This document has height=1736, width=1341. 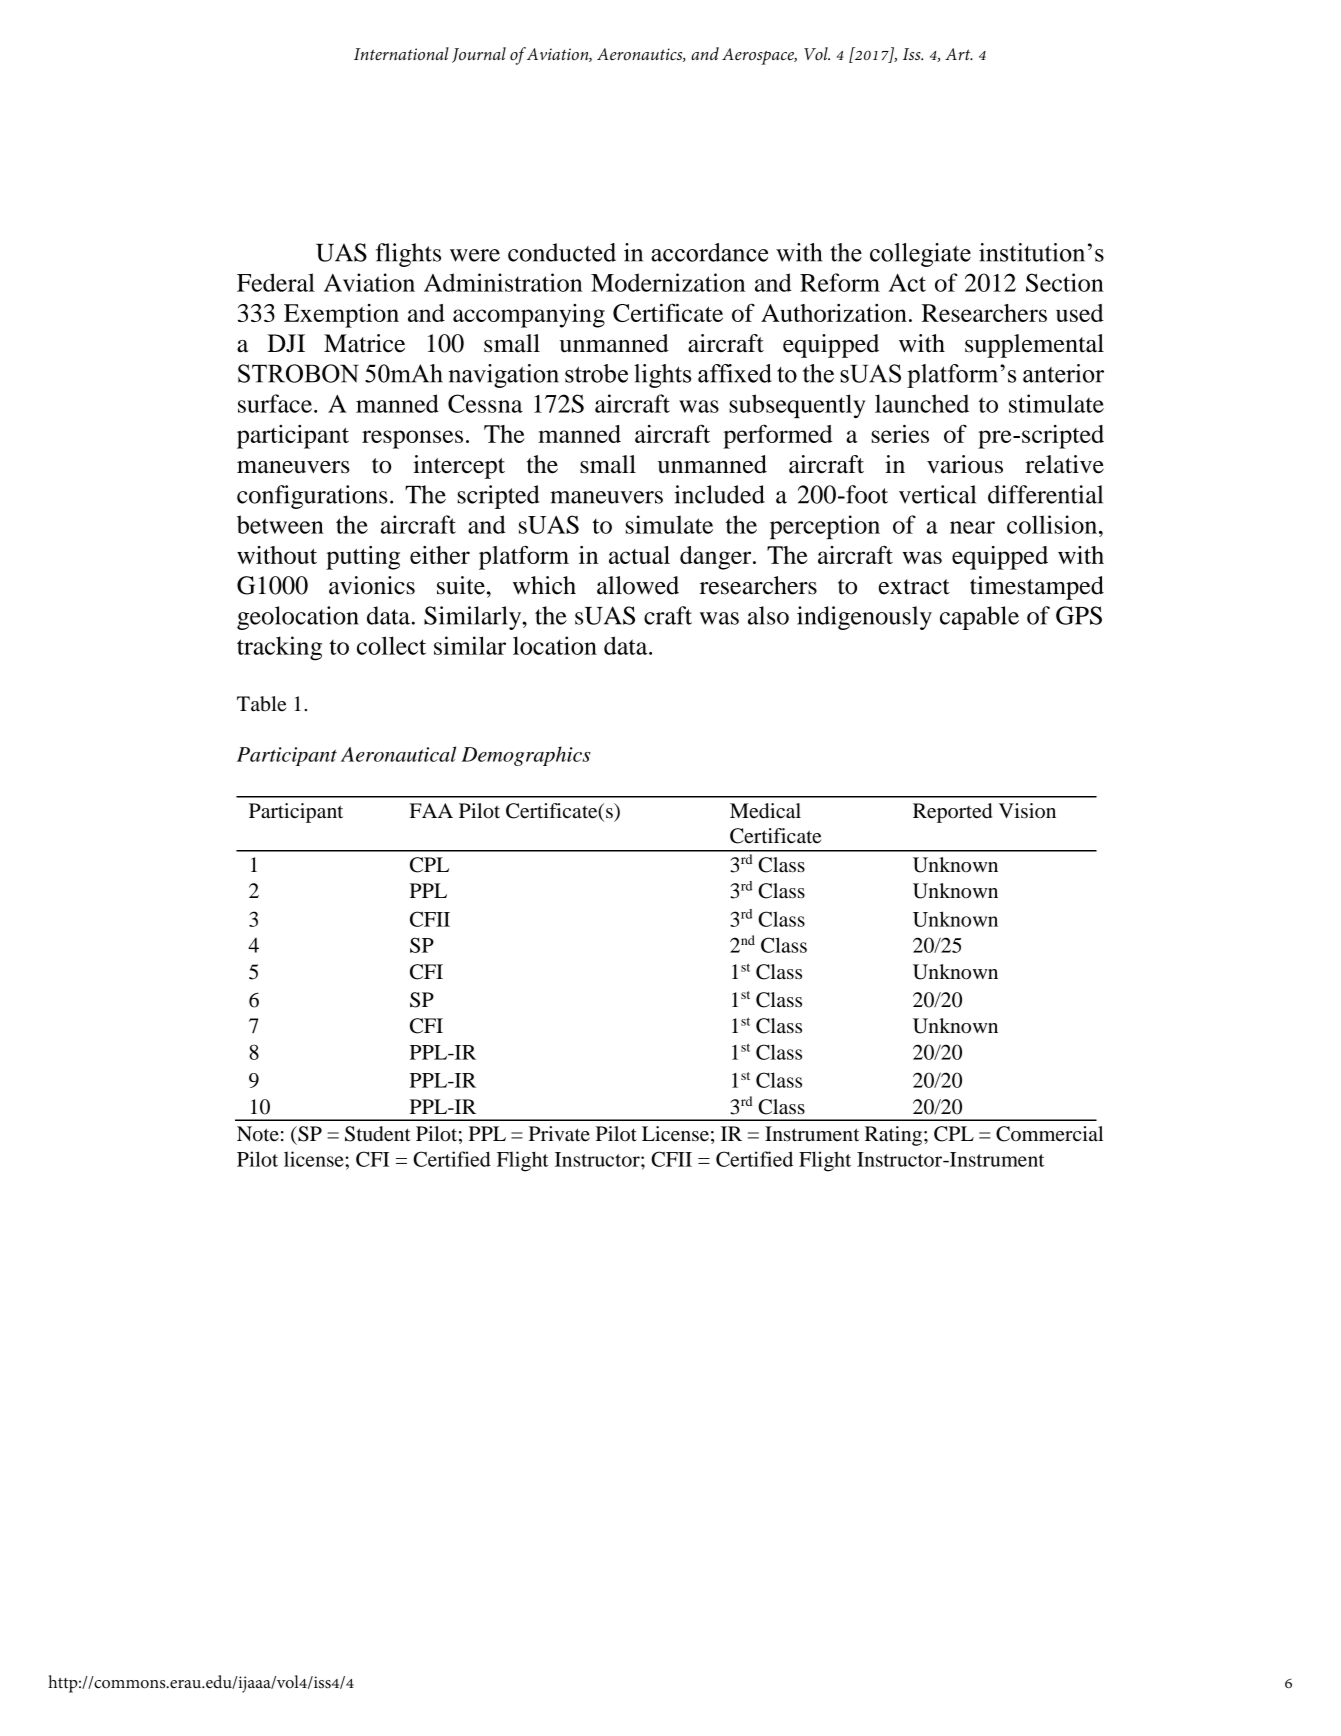 I want to click on Student, so click(x=378, y=1134).
